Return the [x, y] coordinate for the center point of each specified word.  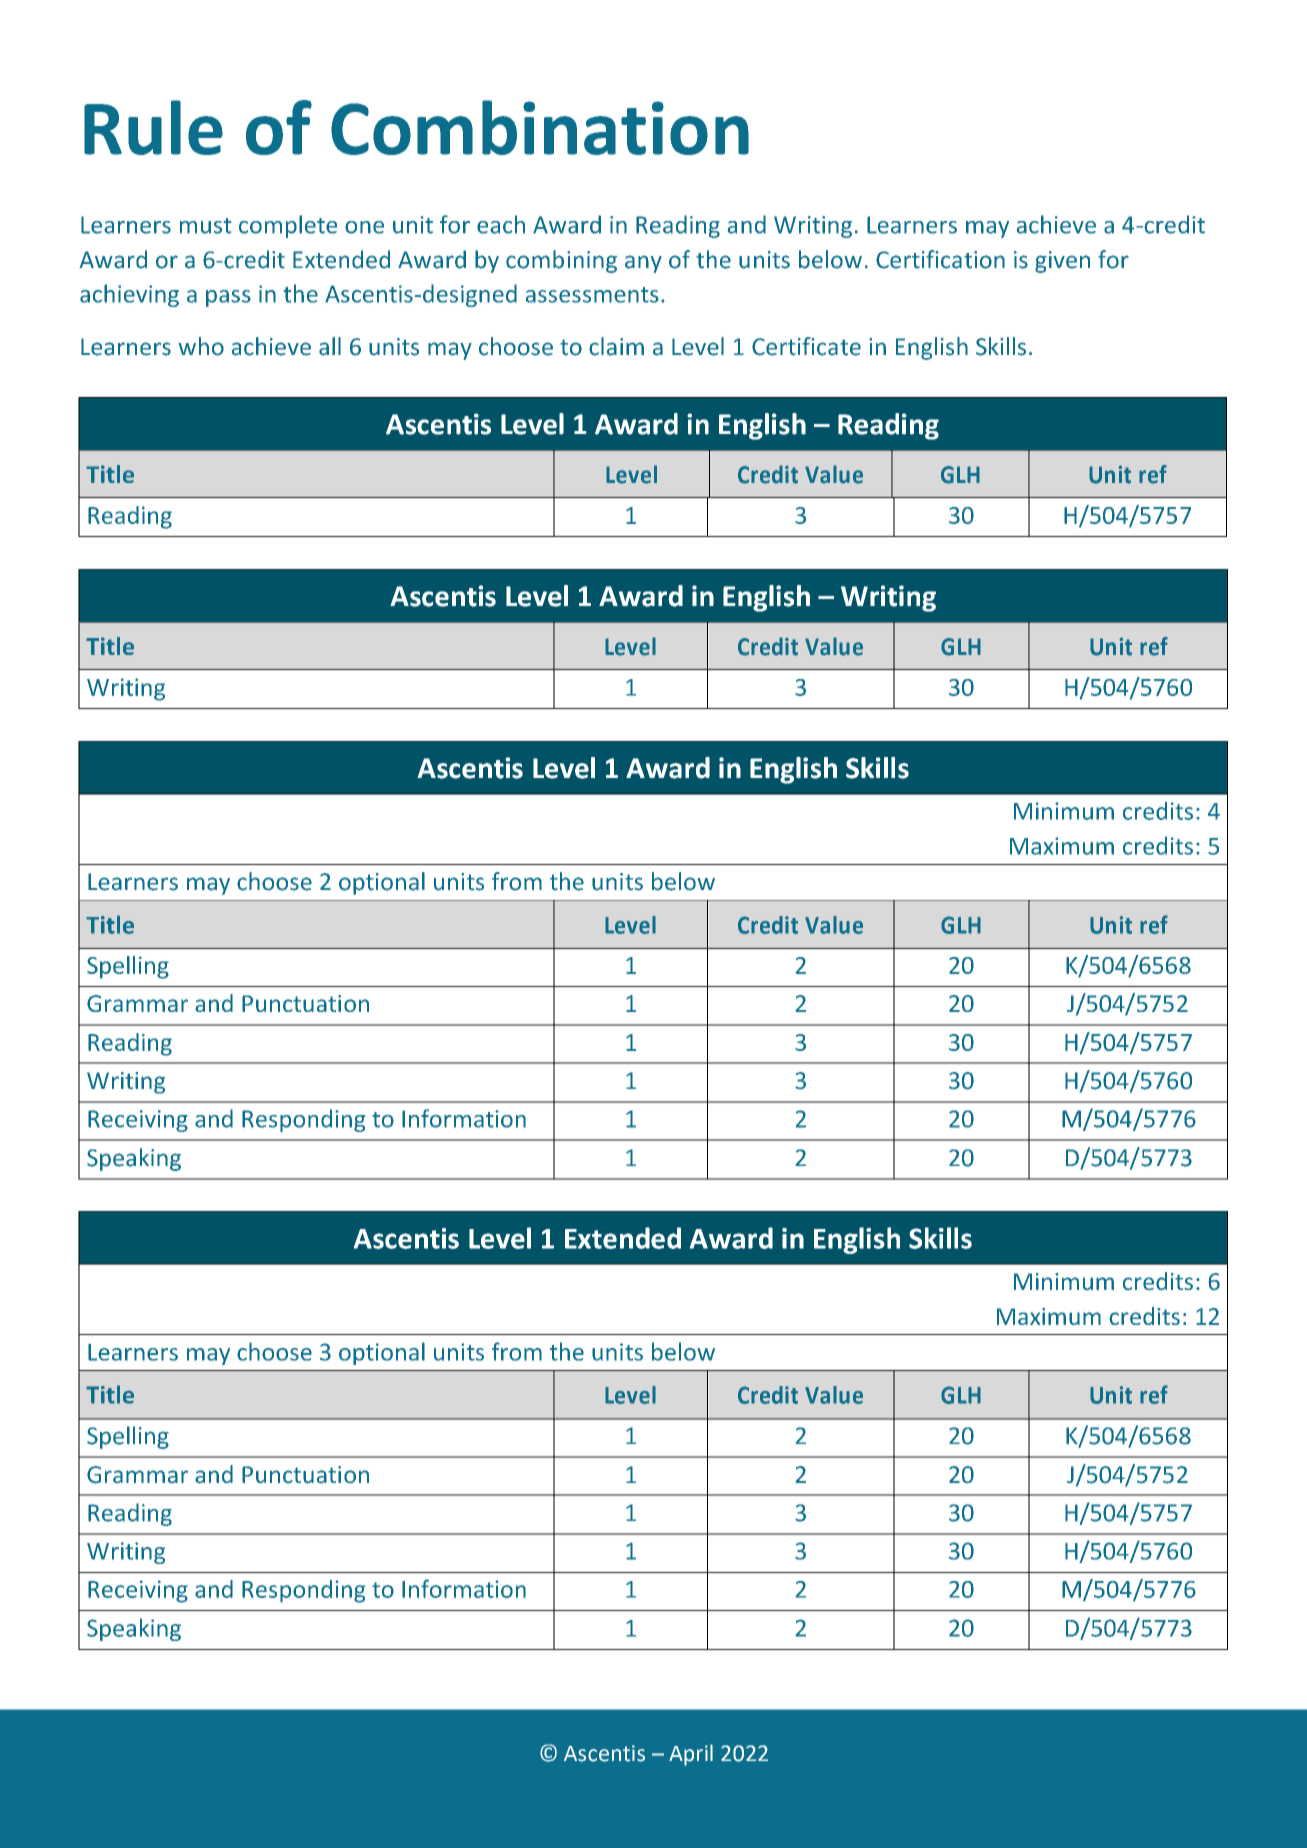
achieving [129, 295]
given [1062, 262]
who [201, 346]
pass [228, 298]
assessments [592, 295]
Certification [940, 259]
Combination [540, 127]
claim [616, 346]
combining [561, 261]
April [691, 1755]
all [330, 346]
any [643, 264]
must [205, 226]
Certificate [806, 346]
